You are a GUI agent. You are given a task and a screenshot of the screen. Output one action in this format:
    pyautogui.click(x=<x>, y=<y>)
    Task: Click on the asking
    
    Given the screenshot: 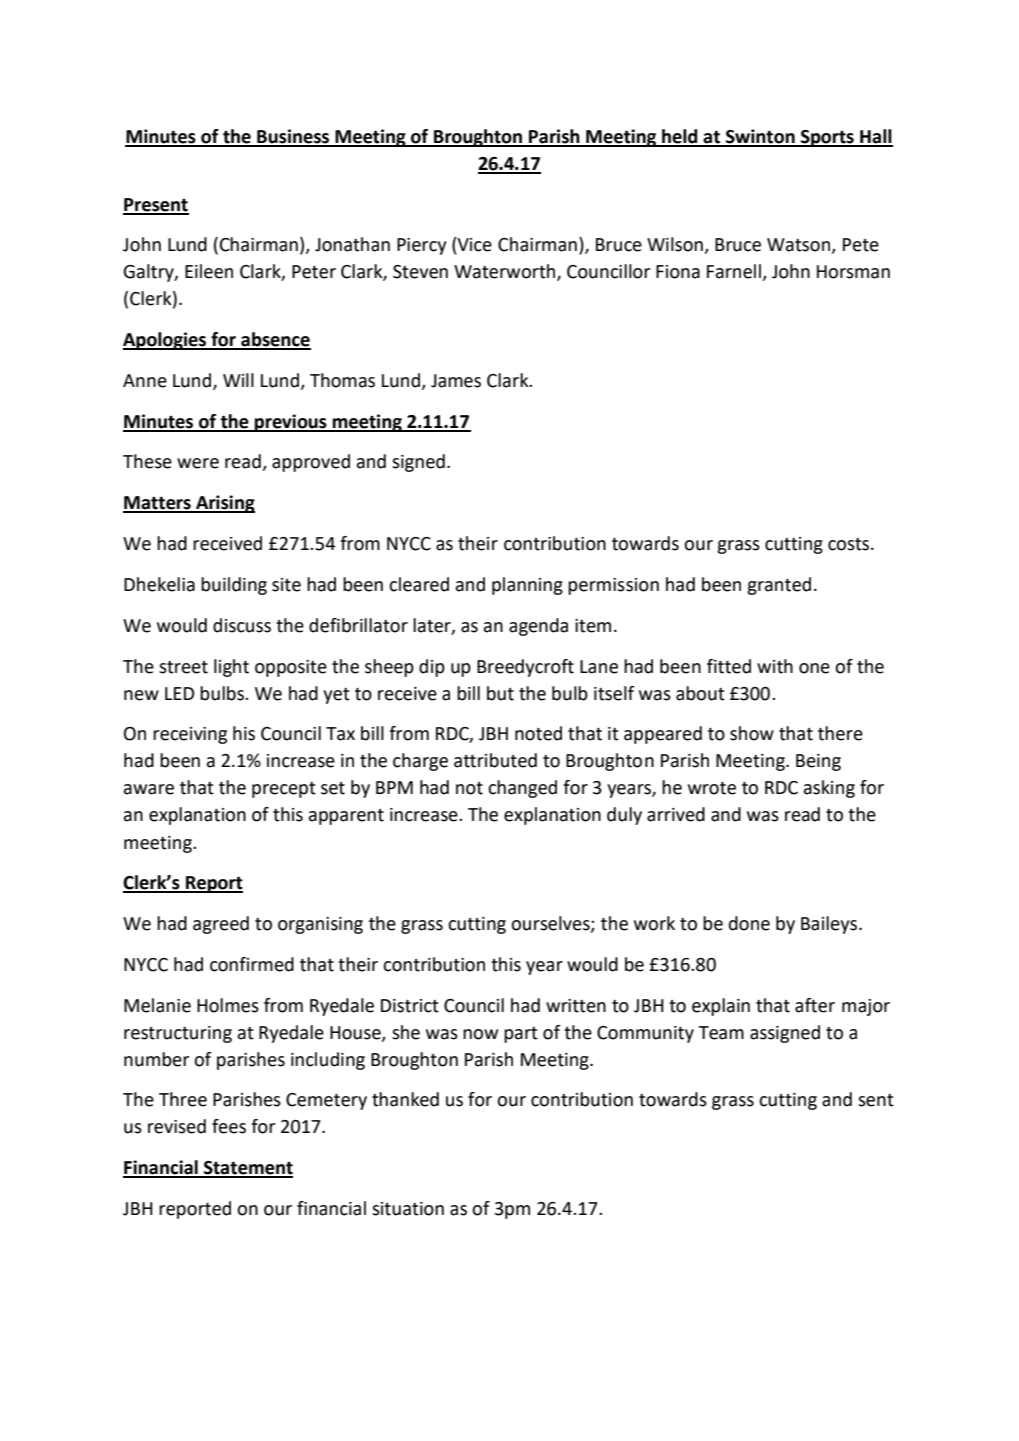 What is the action you would take?
    pyautogui.click(x=829, y=789)
